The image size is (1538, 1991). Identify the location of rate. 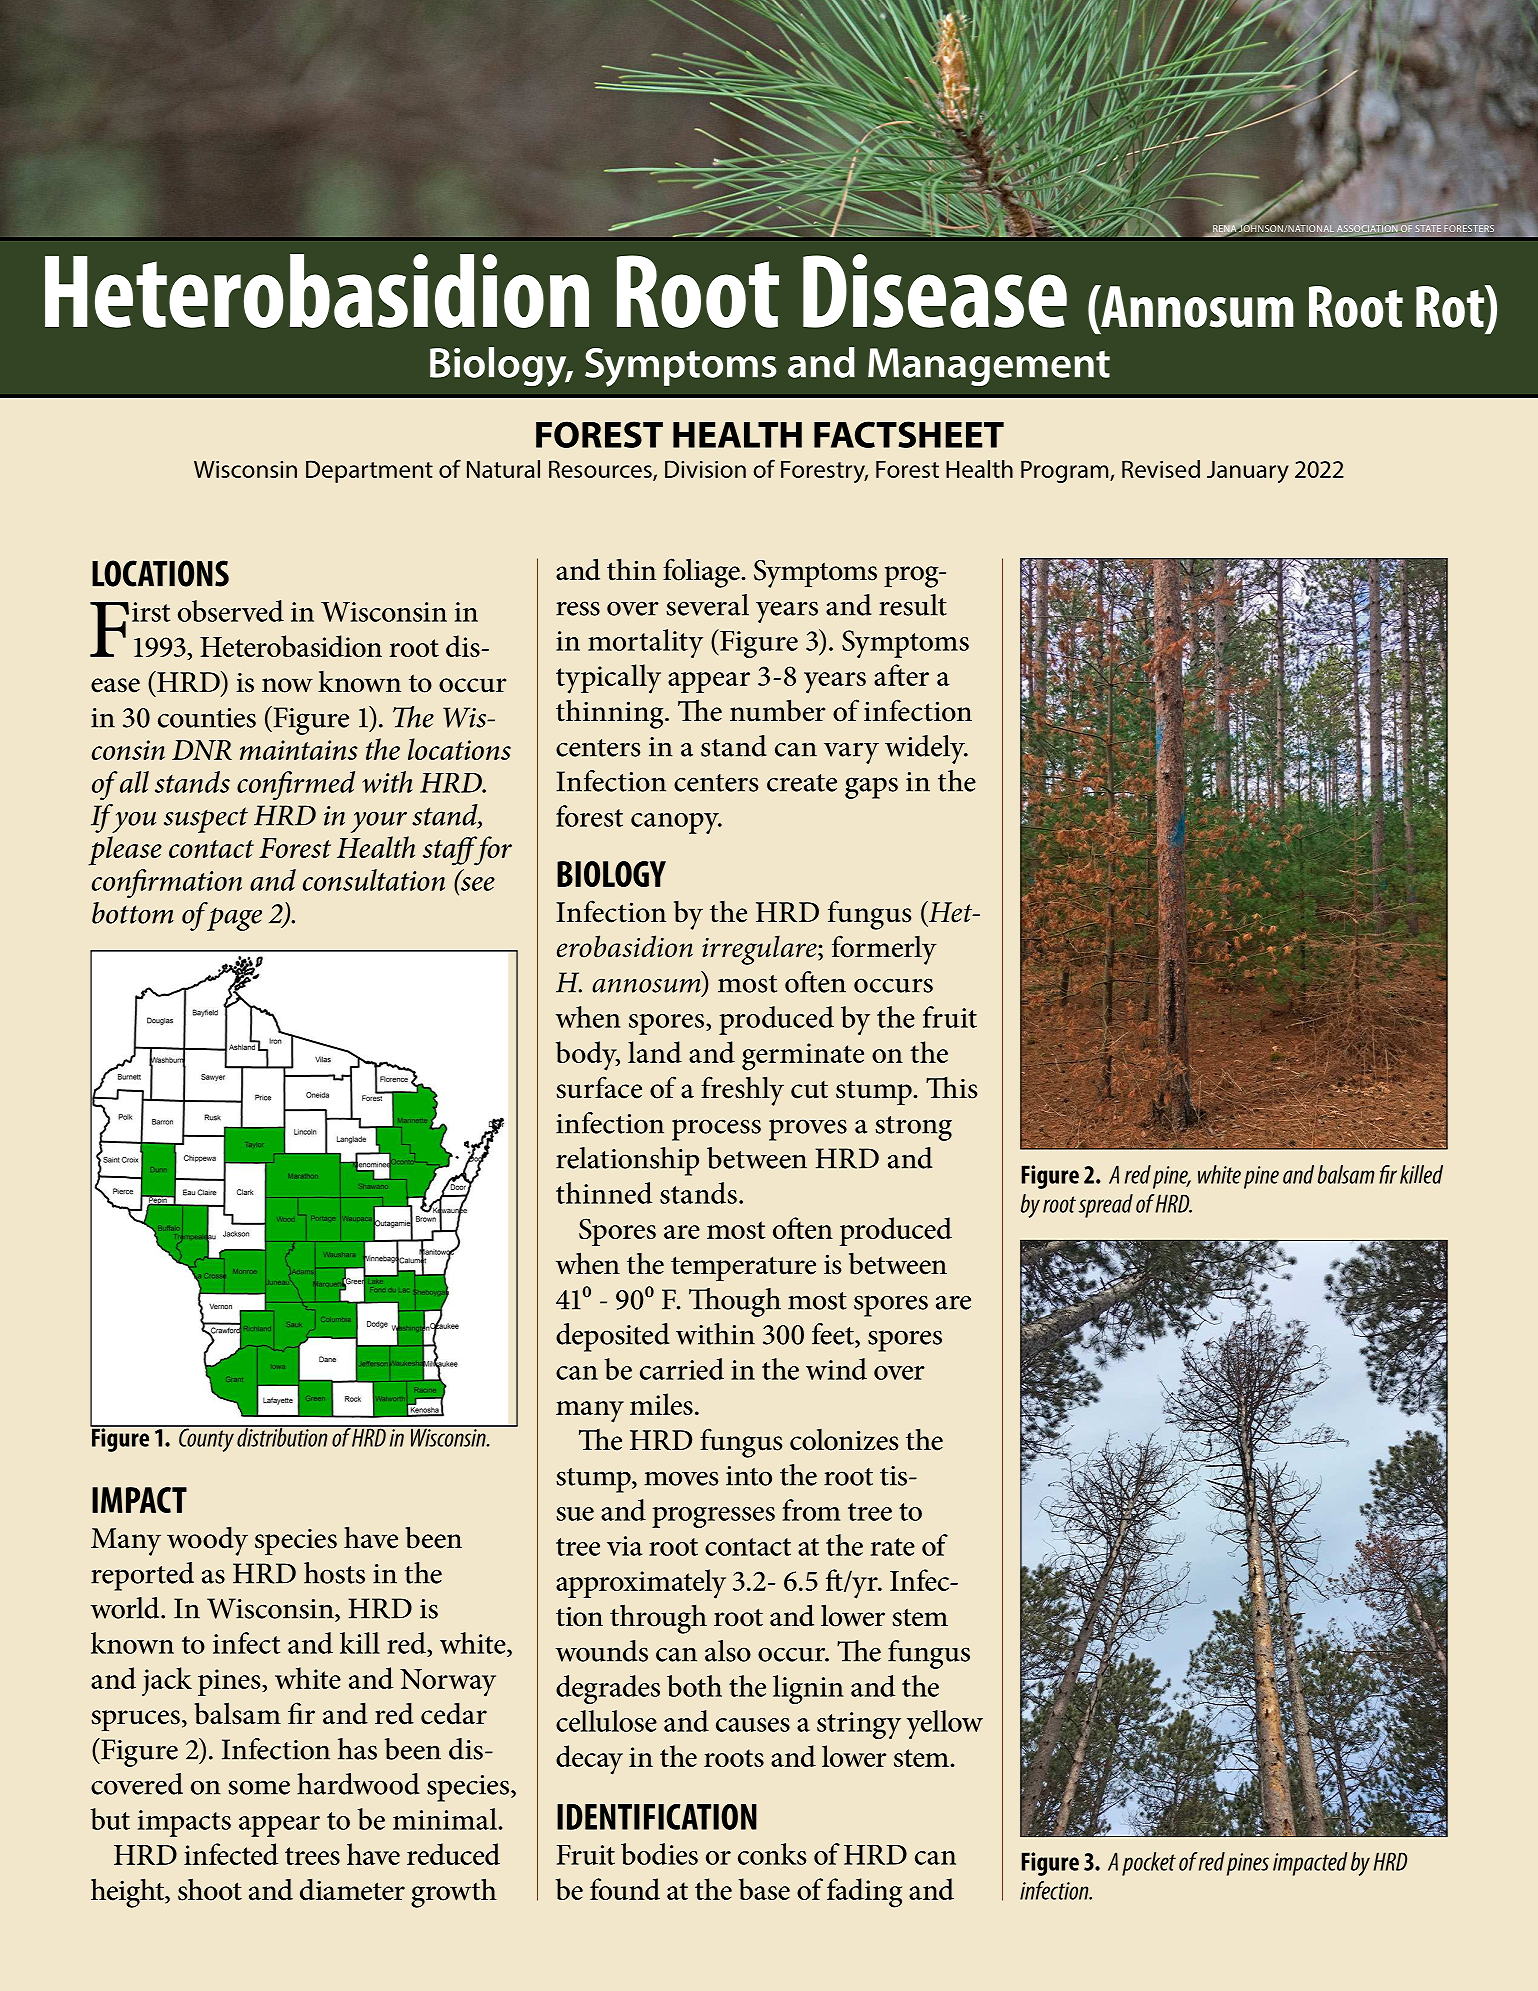
(893, 1547).
